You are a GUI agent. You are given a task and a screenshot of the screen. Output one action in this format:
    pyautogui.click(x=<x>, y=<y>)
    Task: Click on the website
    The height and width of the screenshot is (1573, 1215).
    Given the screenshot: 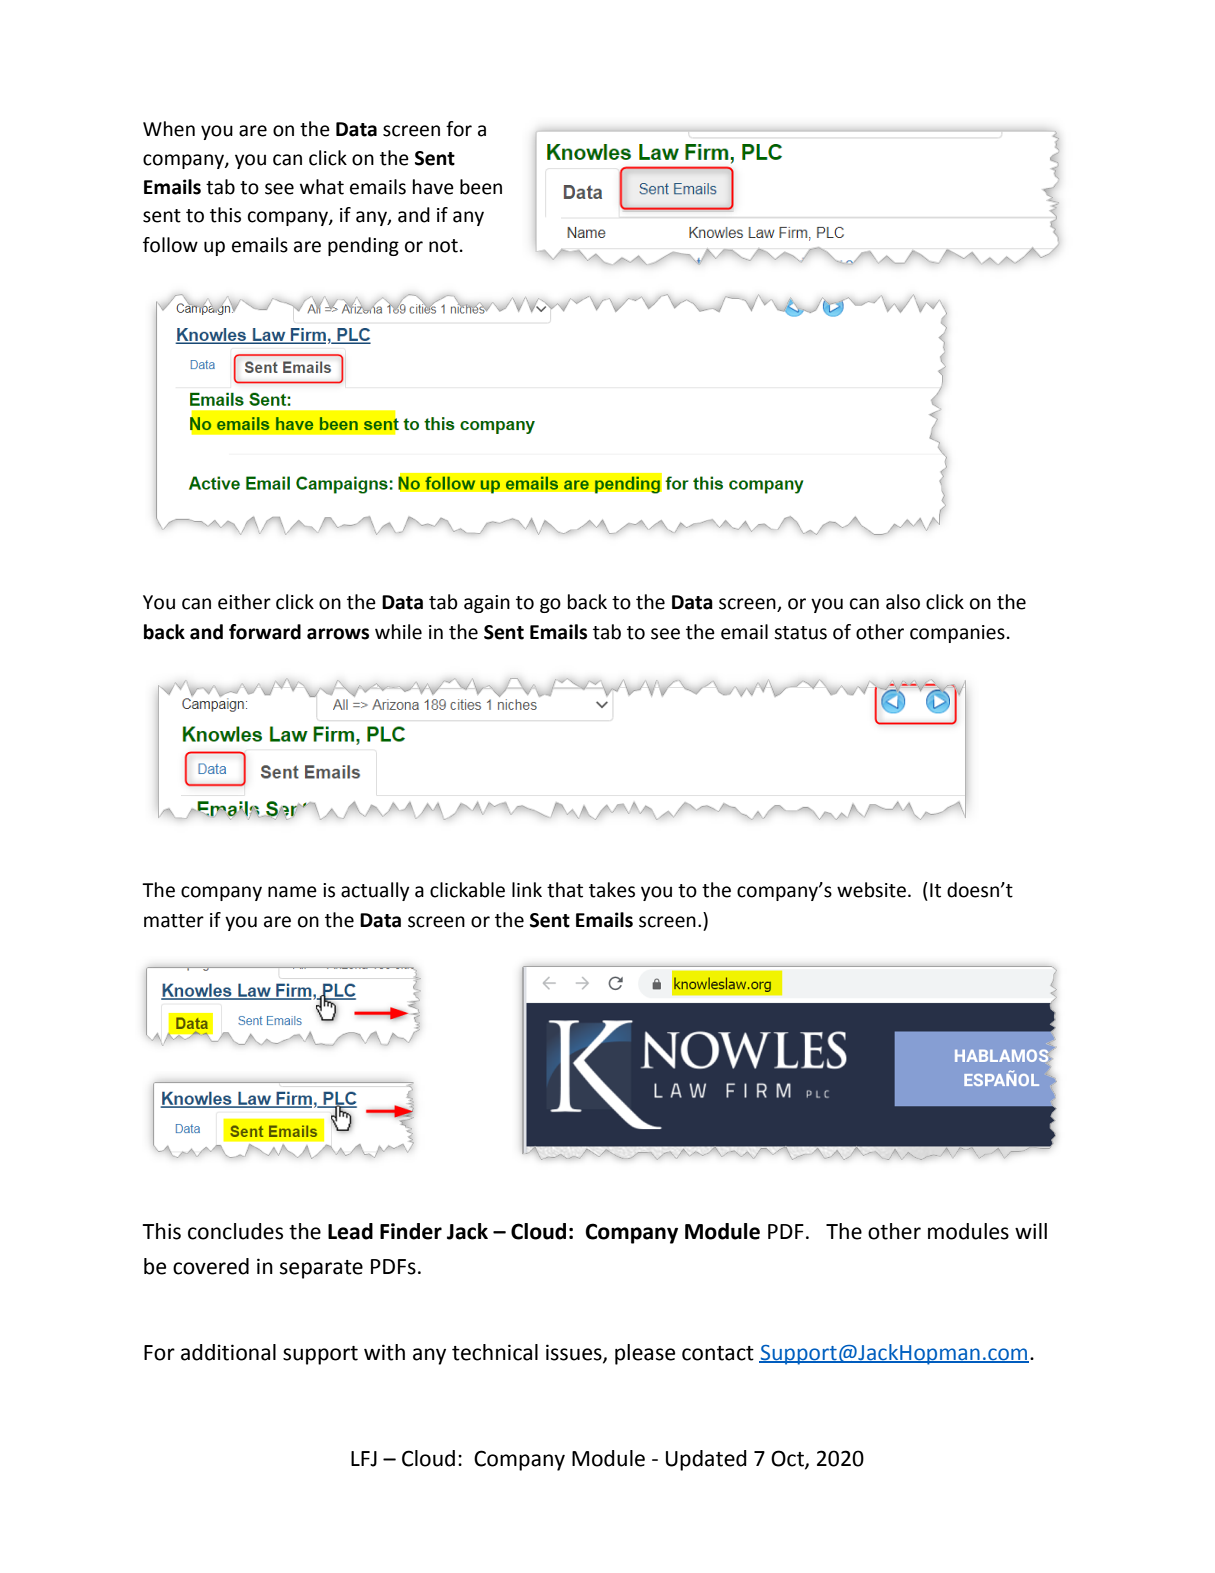 What is the action you would take?
    pyautogui.click(x=871, y=890)
